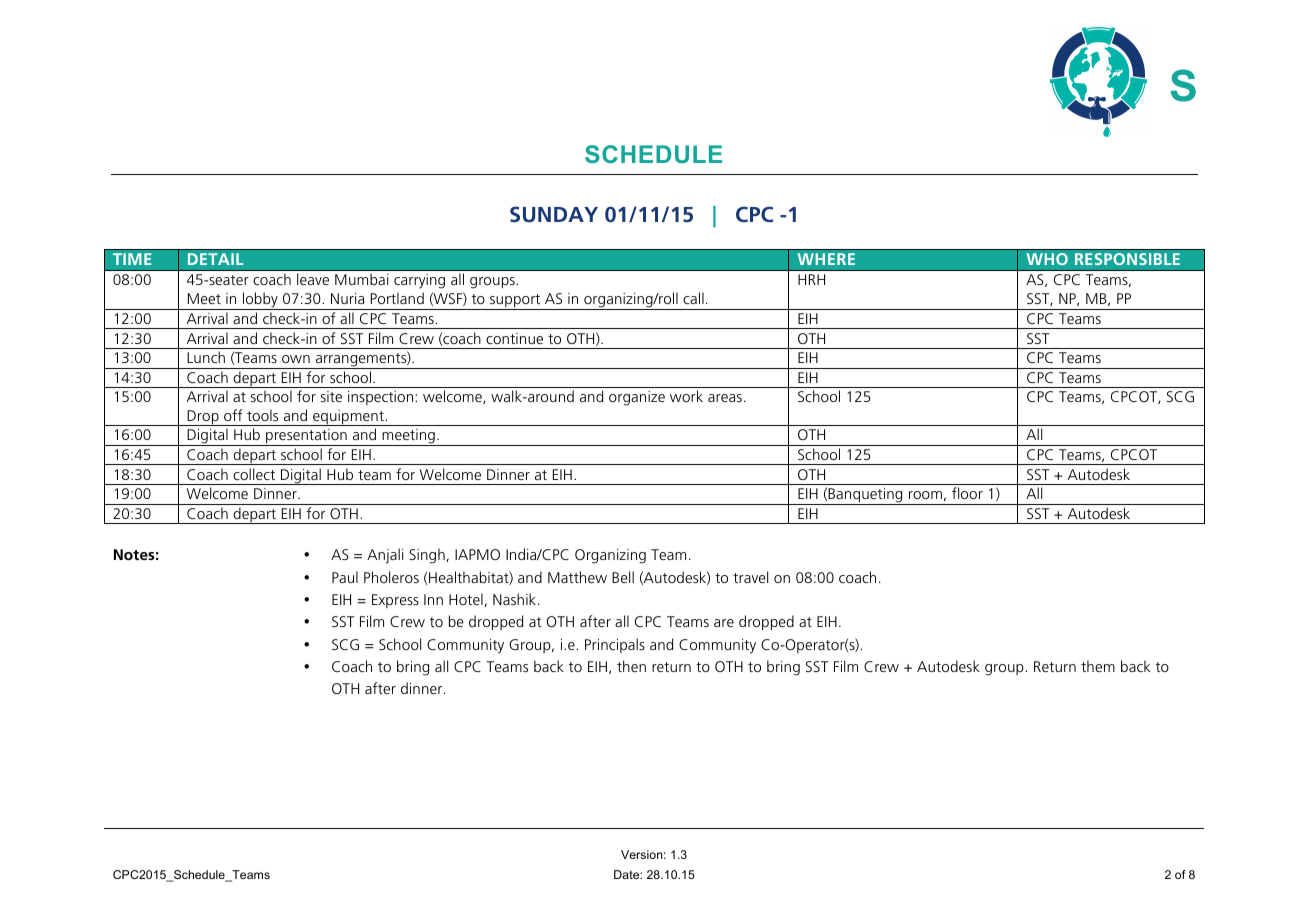  What do you see at coordinates (623, 577) in the screenshot?
I see `Bell` at bounding box center [623, 577].
